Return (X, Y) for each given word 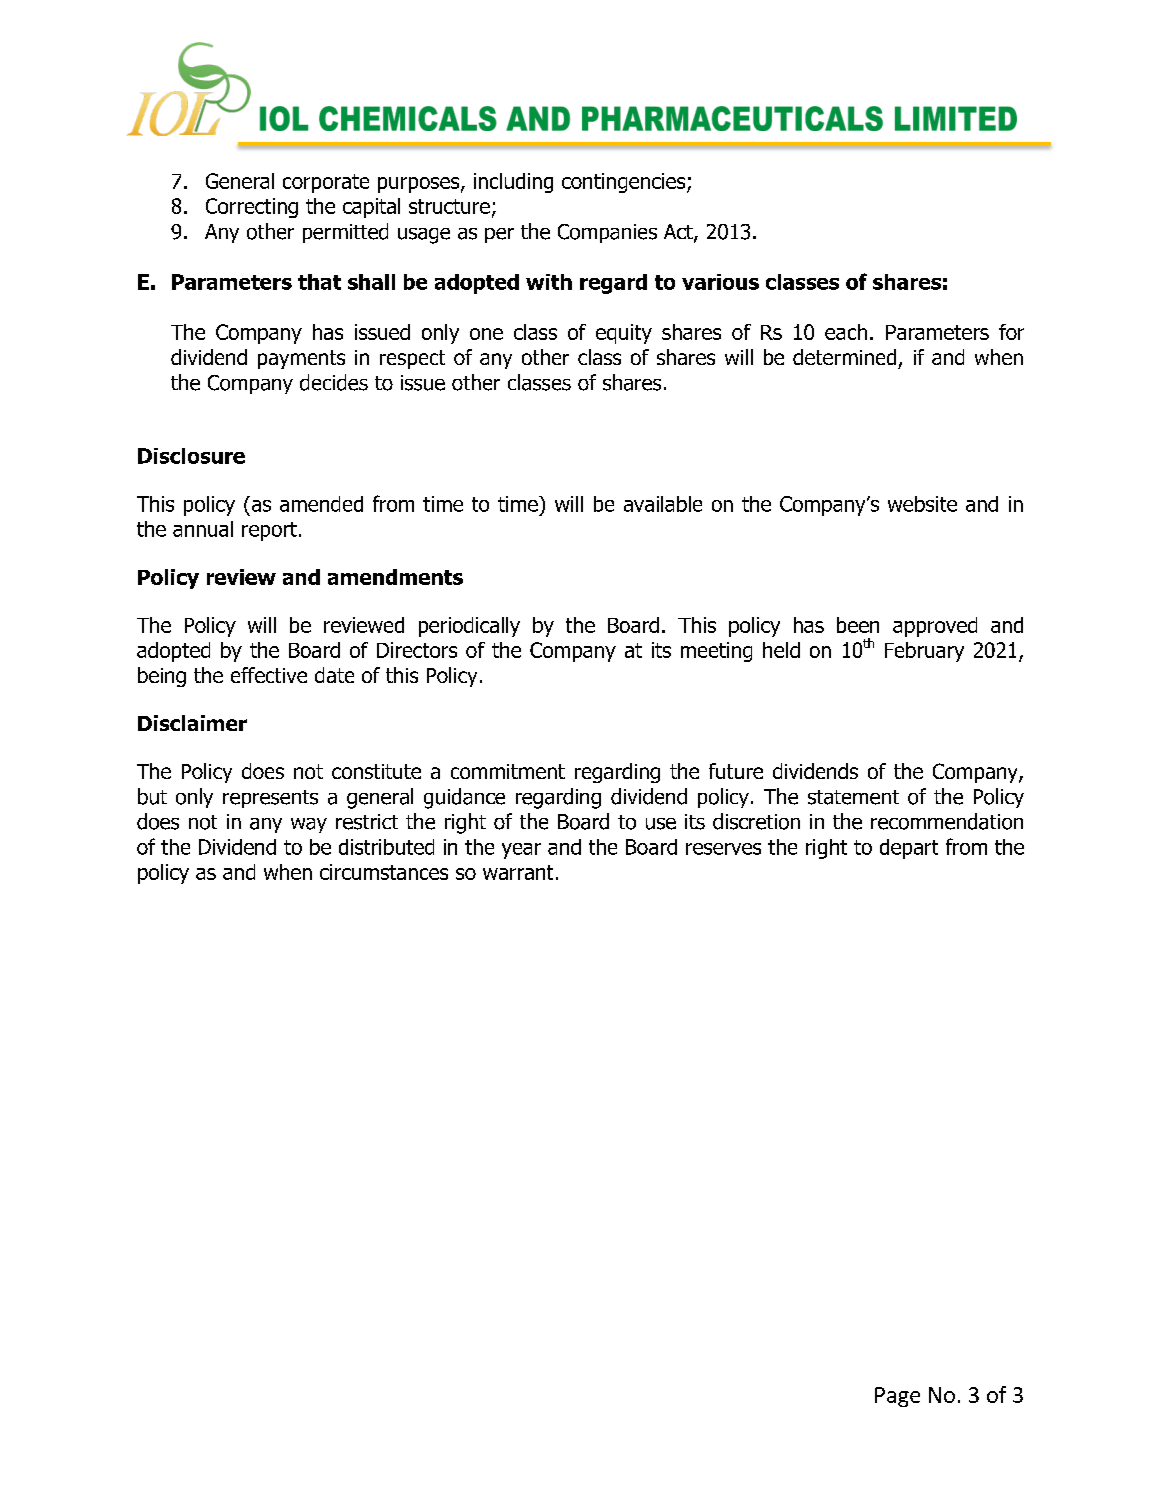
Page (897, 1397)
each (846, 332)
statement (853, 797)
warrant (518, 872)
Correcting (252, 208)
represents (270, 799)
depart (909, 849)
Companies (607, 233)
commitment (508, 771)
